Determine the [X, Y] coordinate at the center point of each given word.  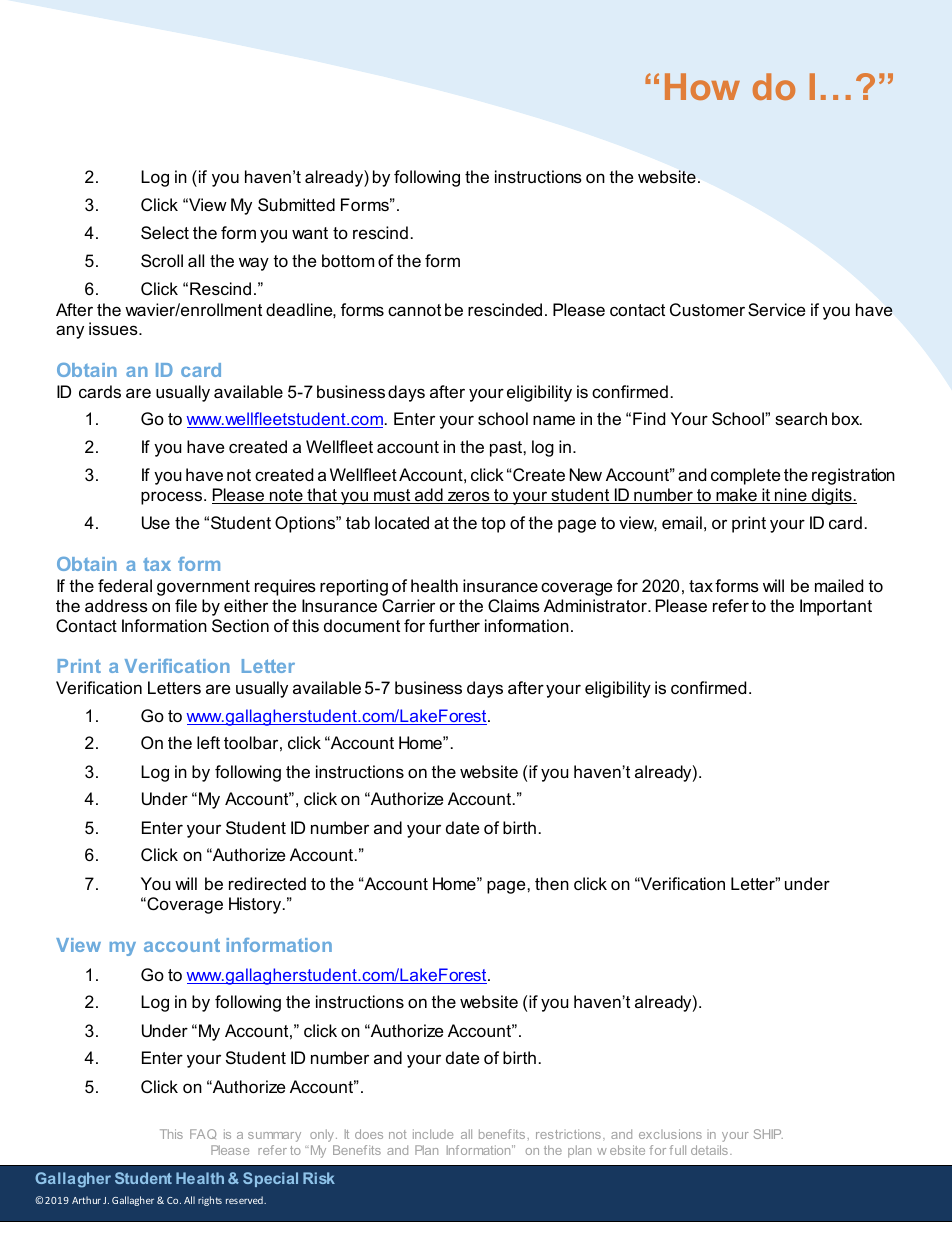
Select [165, 232]
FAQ [203, 1134]
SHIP [768, 1134]
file [186, 605]
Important [836, 607]
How [702, 86]
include [433, 1134]
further [454, 625]
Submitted [296, 204]
